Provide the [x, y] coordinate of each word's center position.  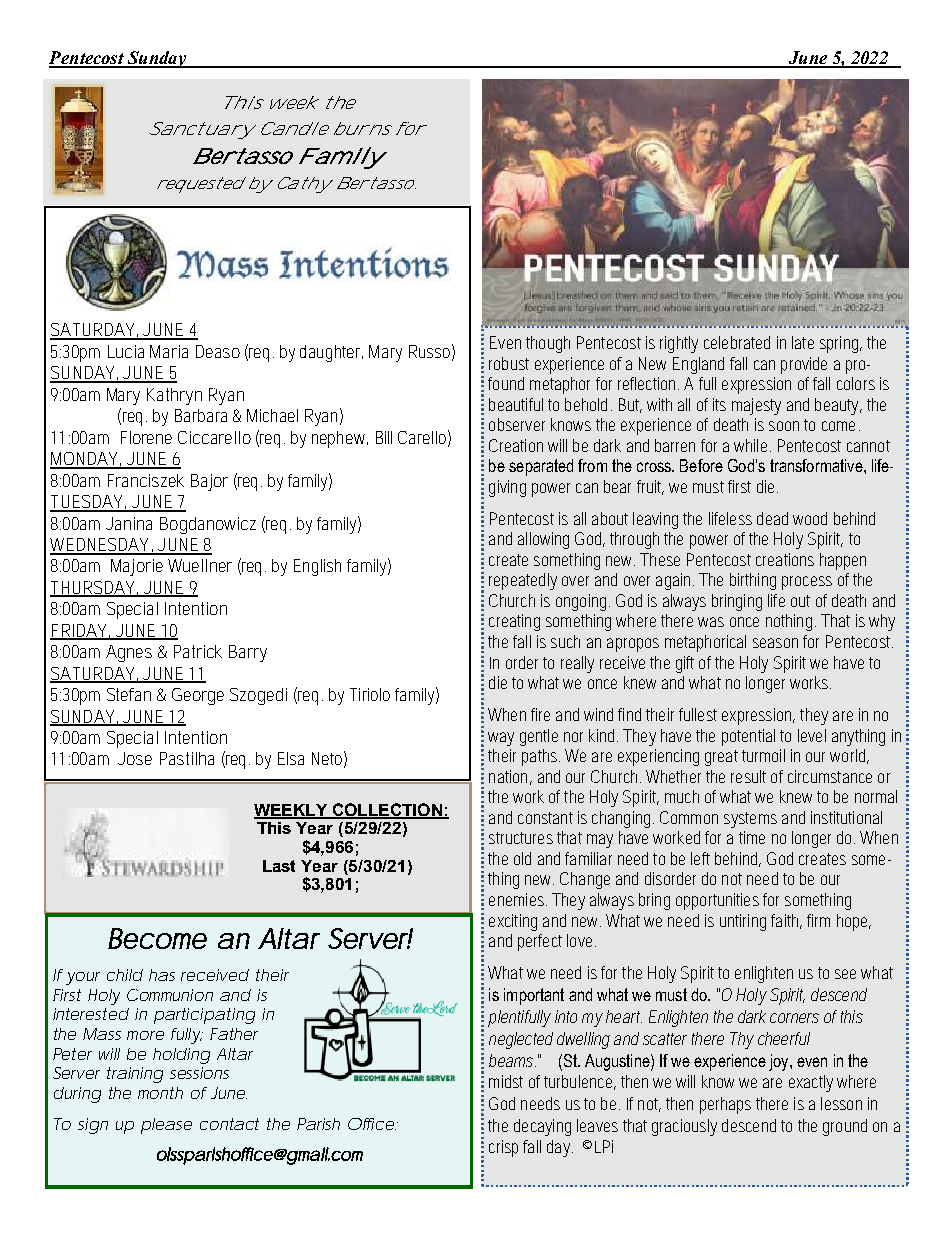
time [752, 837]
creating [514, 622]
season [775, 643]
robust [509, 363]
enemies [518, 899]
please [166, 1126]
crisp [503, 1148]
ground [845, 1127]
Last [279, 866]
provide [804, 365]
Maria [169, 351]
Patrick [198, 651]
